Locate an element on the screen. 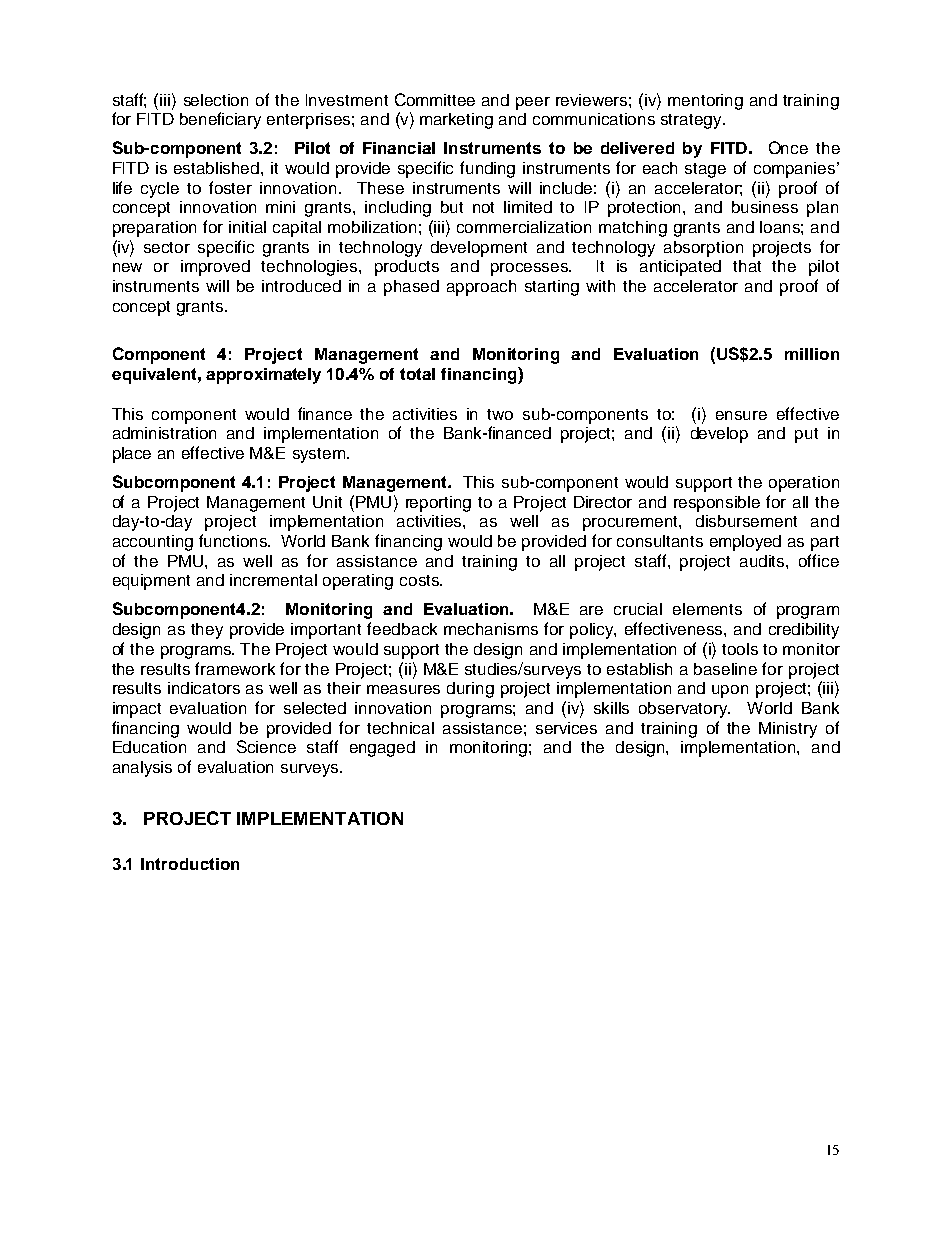  marketing is located at coordinates (456, 121).
